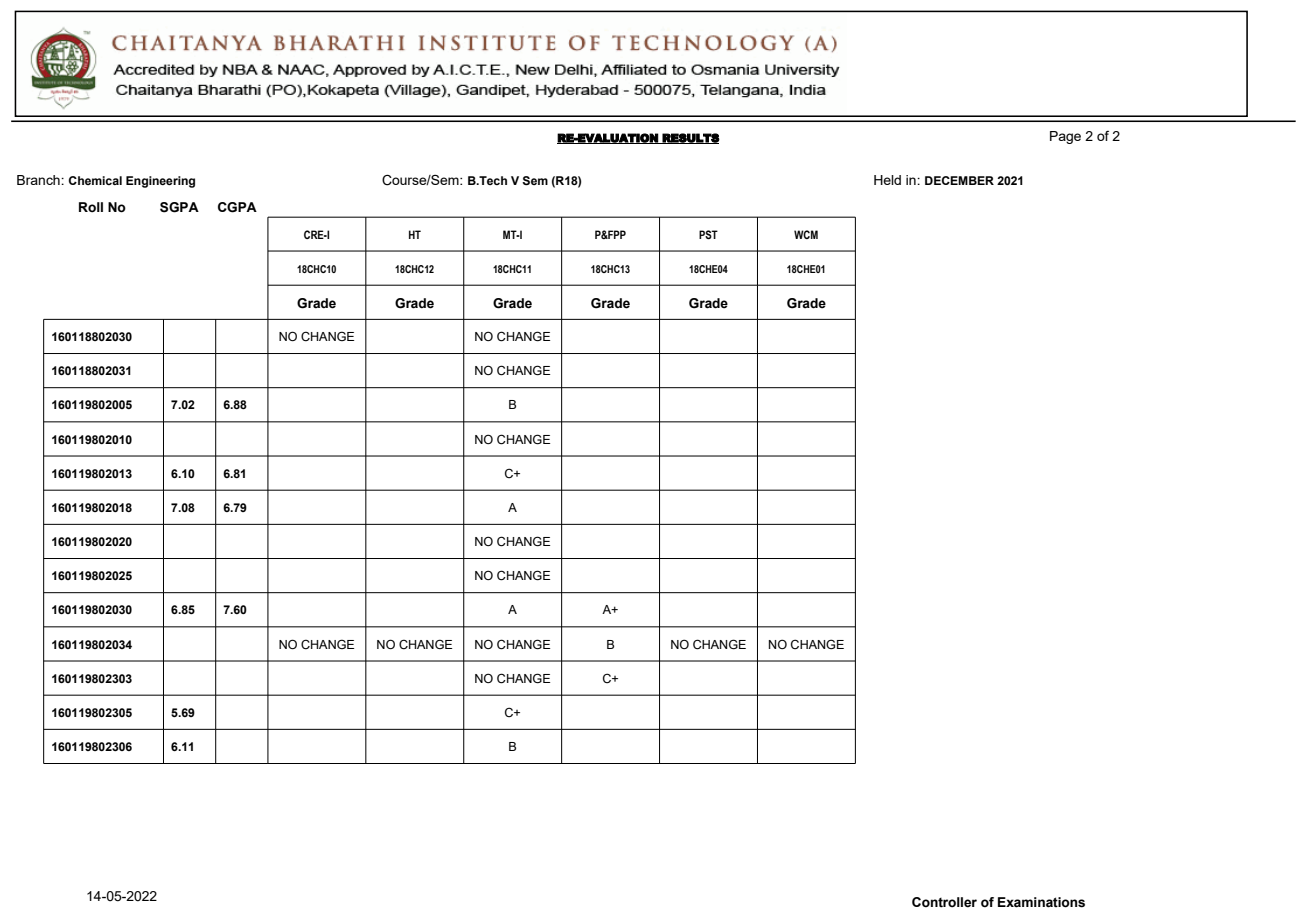 This screenshot has height=924, width=1307. Describe the element at coordinates (708, 234) in the screenshot. I see `PST` at that location.
